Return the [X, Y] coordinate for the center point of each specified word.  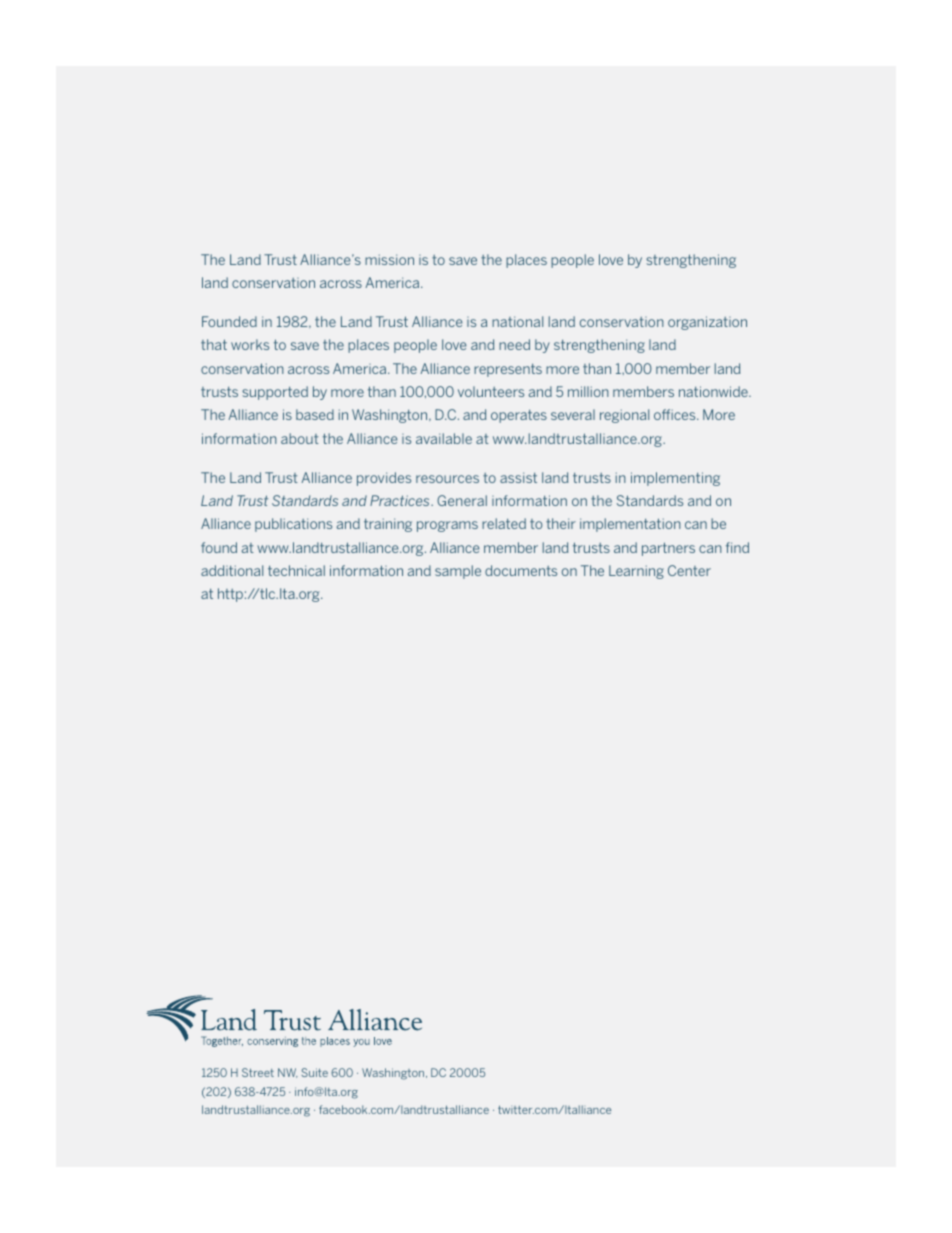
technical [296, 570]
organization [707, 323]
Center [689, 570]
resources [447, 479]
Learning [636, 572]
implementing [675, 479]
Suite [315, 1072]
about [300, 438]
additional [232, 570]
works [250, 344]
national [517, 321]
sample [458, 572]
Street [258, 1072]
